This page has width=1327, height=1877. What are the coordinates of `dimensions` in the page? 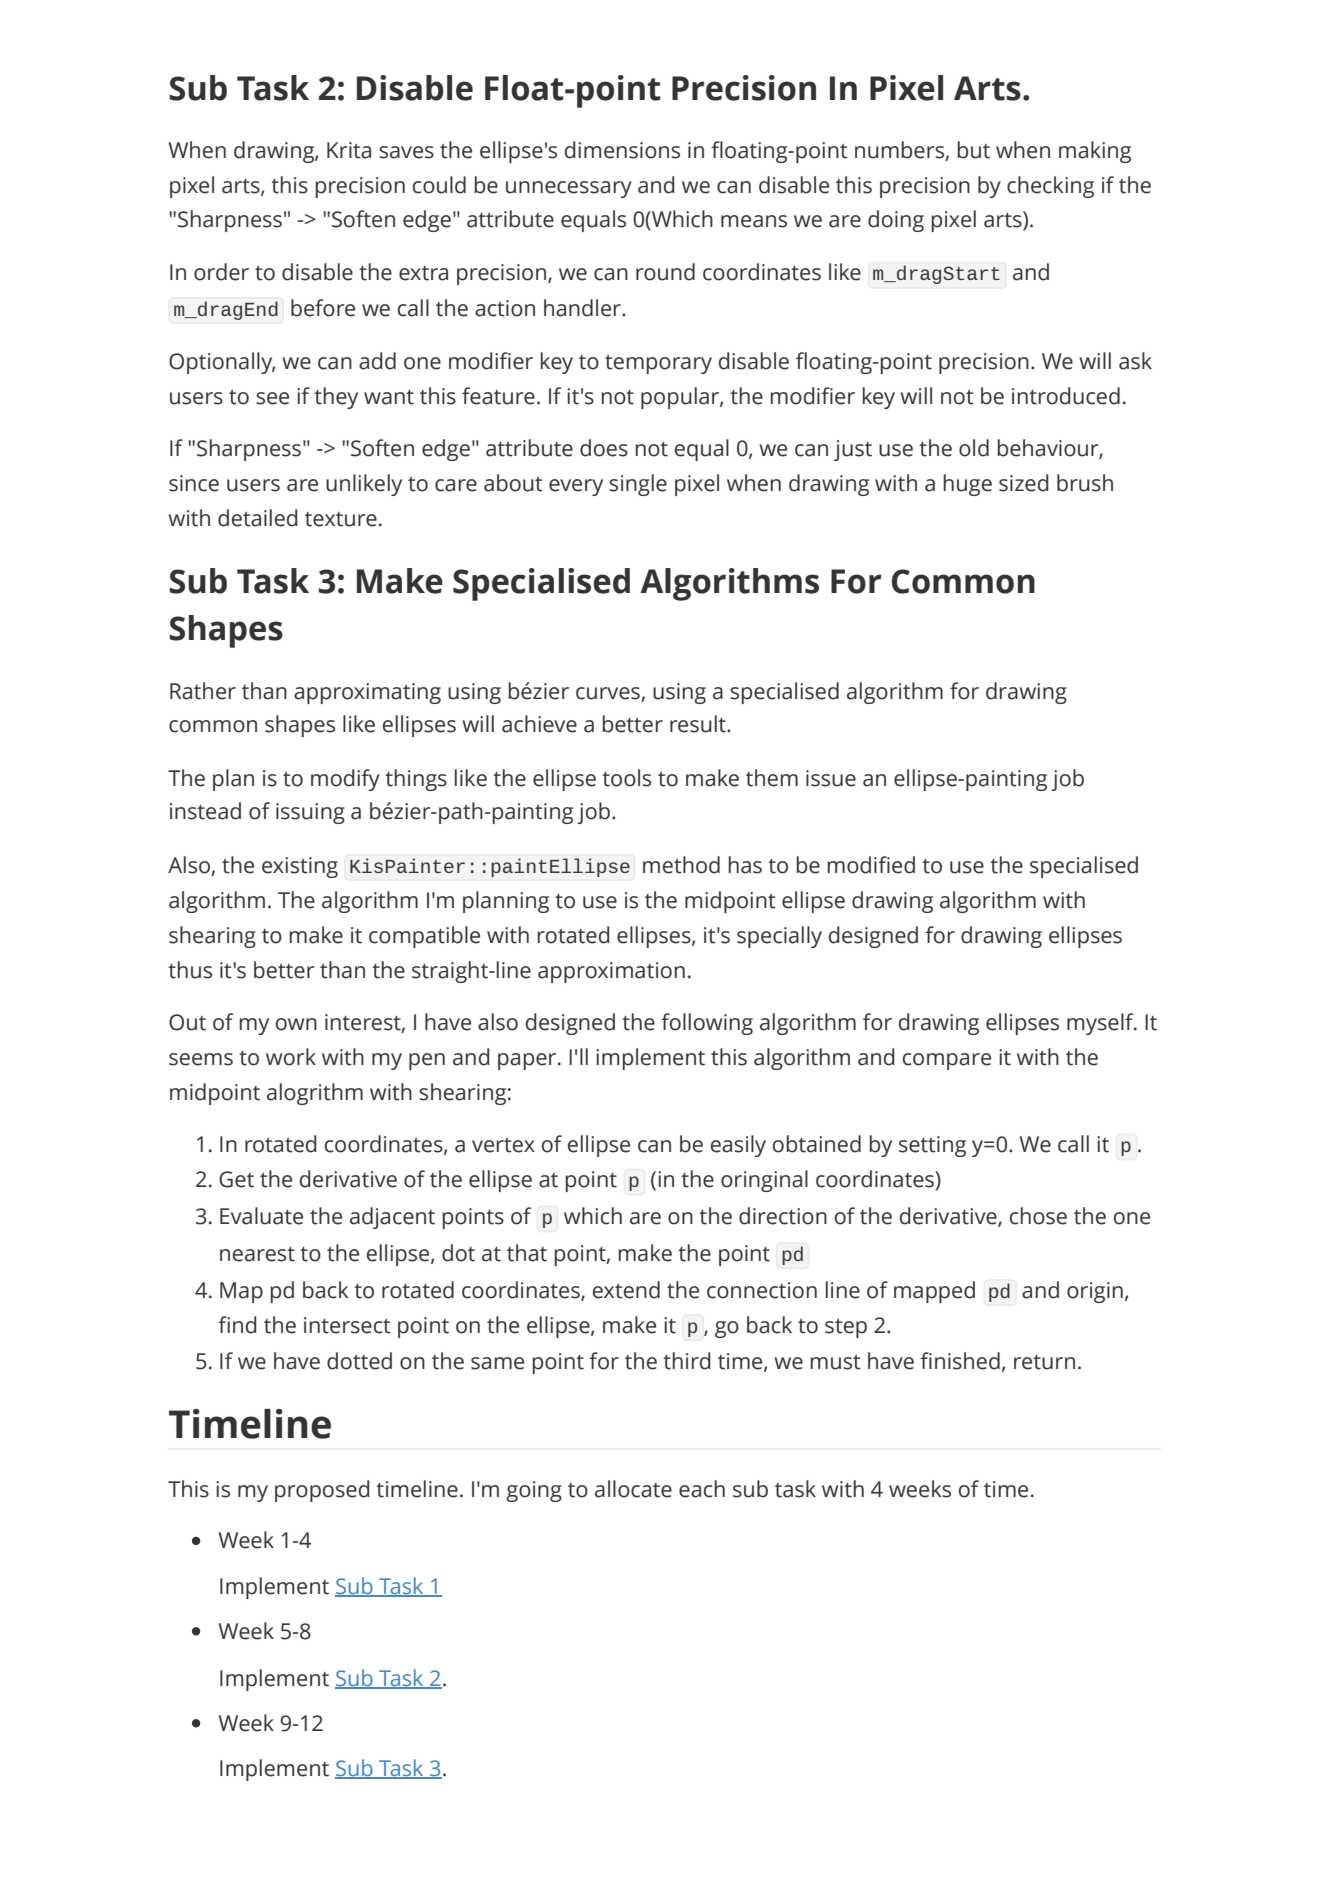 It's located at (622, 150).
